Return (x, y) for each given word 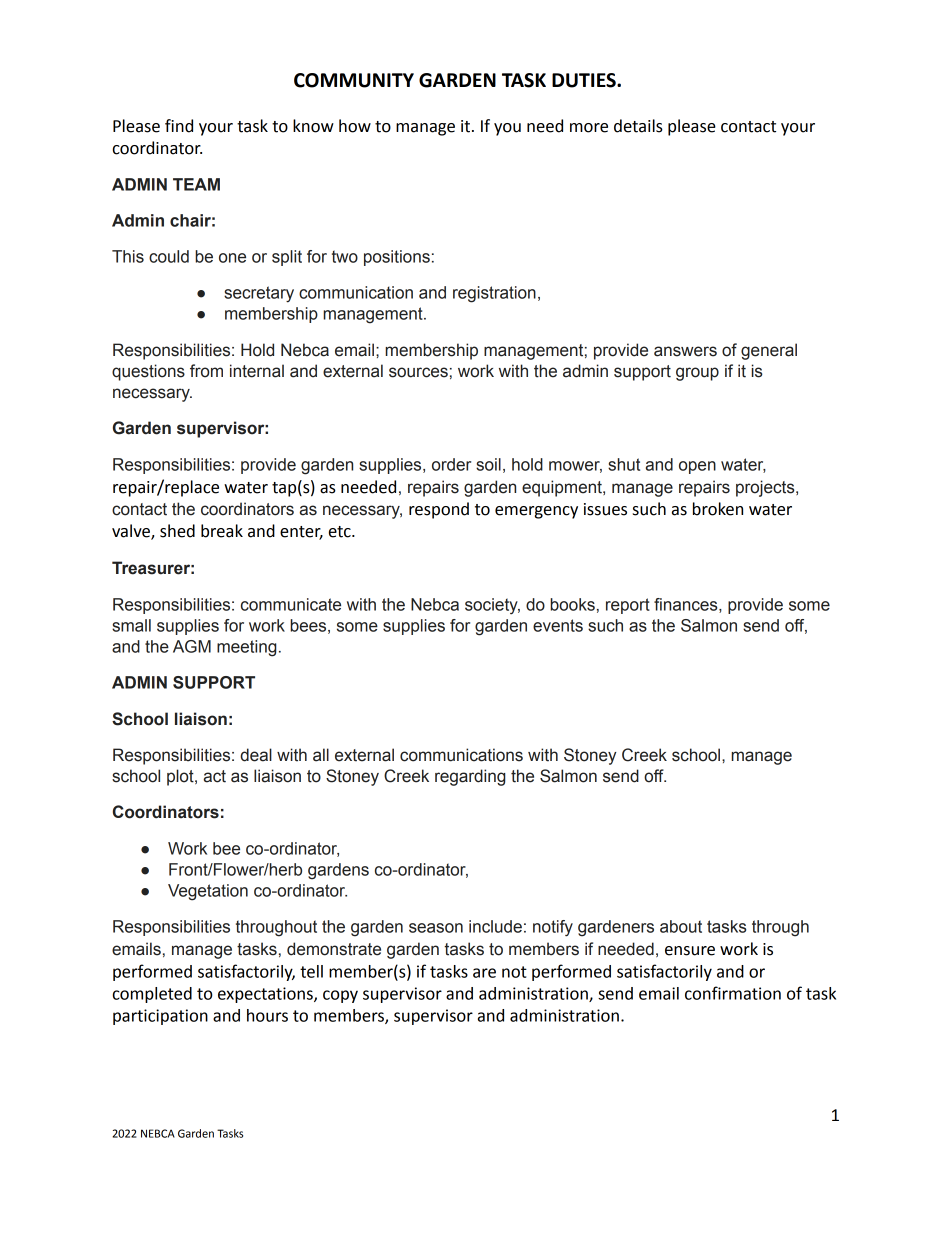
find (179, 126)
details (638, 126)
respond (439, 510)
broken (718, 509)
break (222, 531)
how (355, 126)
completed (152, 995)
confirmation (733, 993)
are (484, 973)
